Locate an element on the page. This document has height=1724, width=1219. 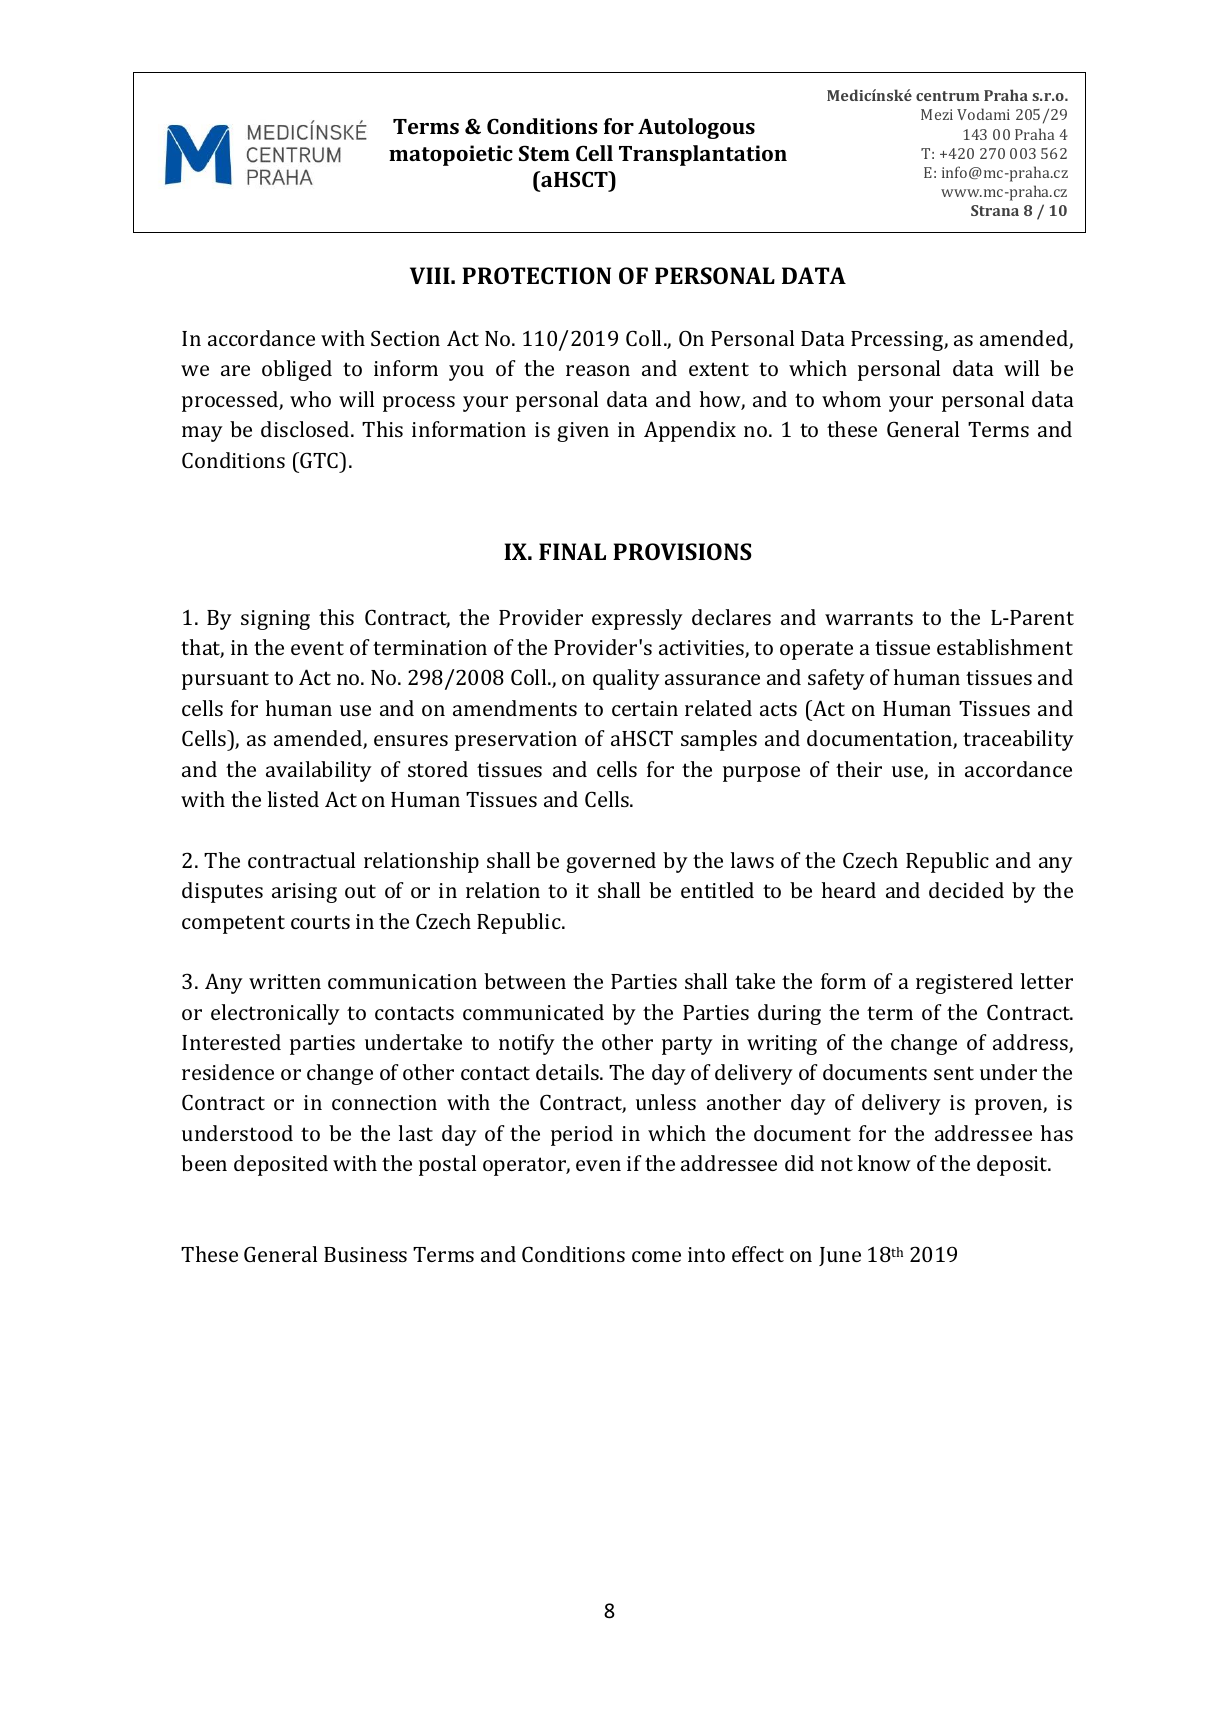
traceability is located at coordinates (1018, 740).
